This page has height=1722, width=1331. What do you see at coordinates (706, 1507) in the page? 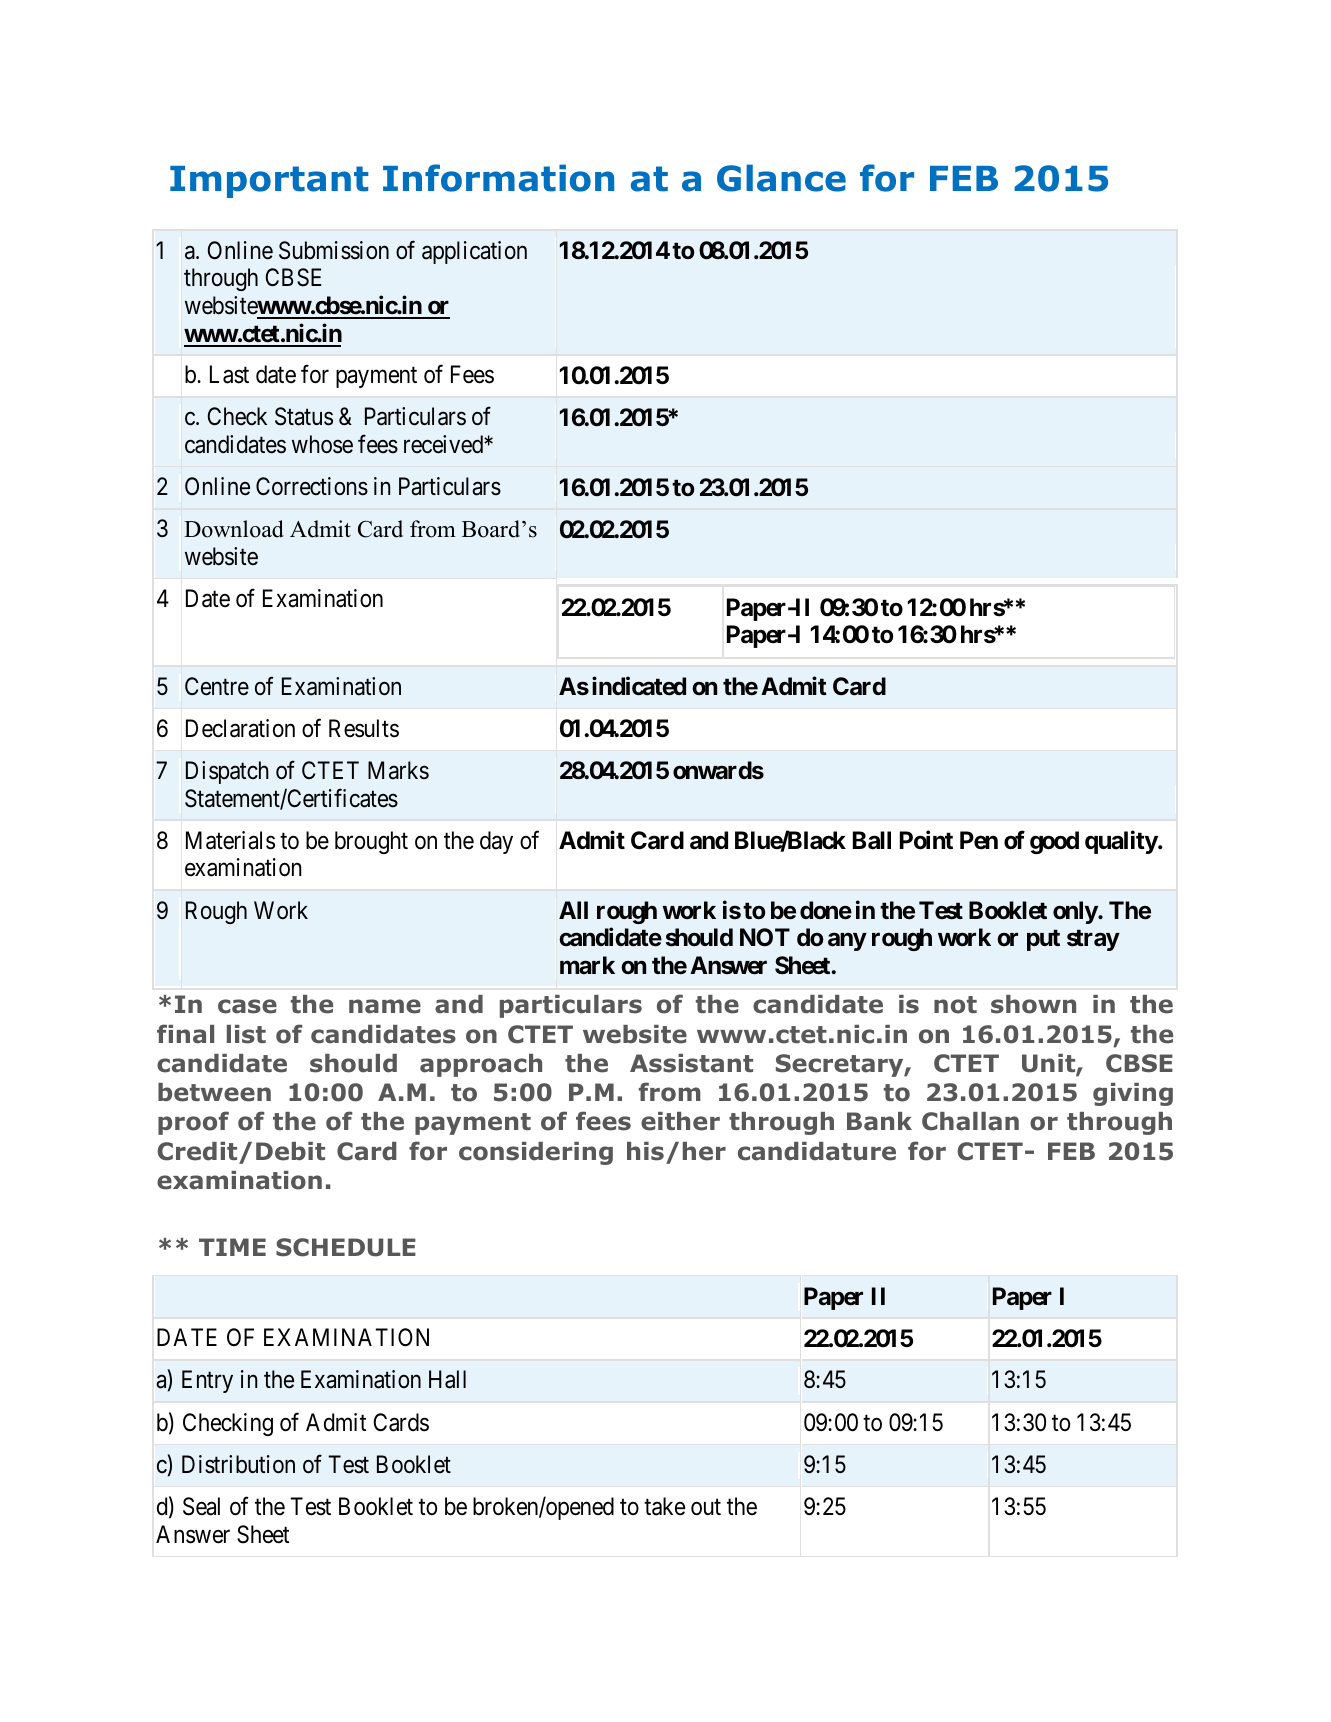
I see `out` at bounding box center [706, 1507].
